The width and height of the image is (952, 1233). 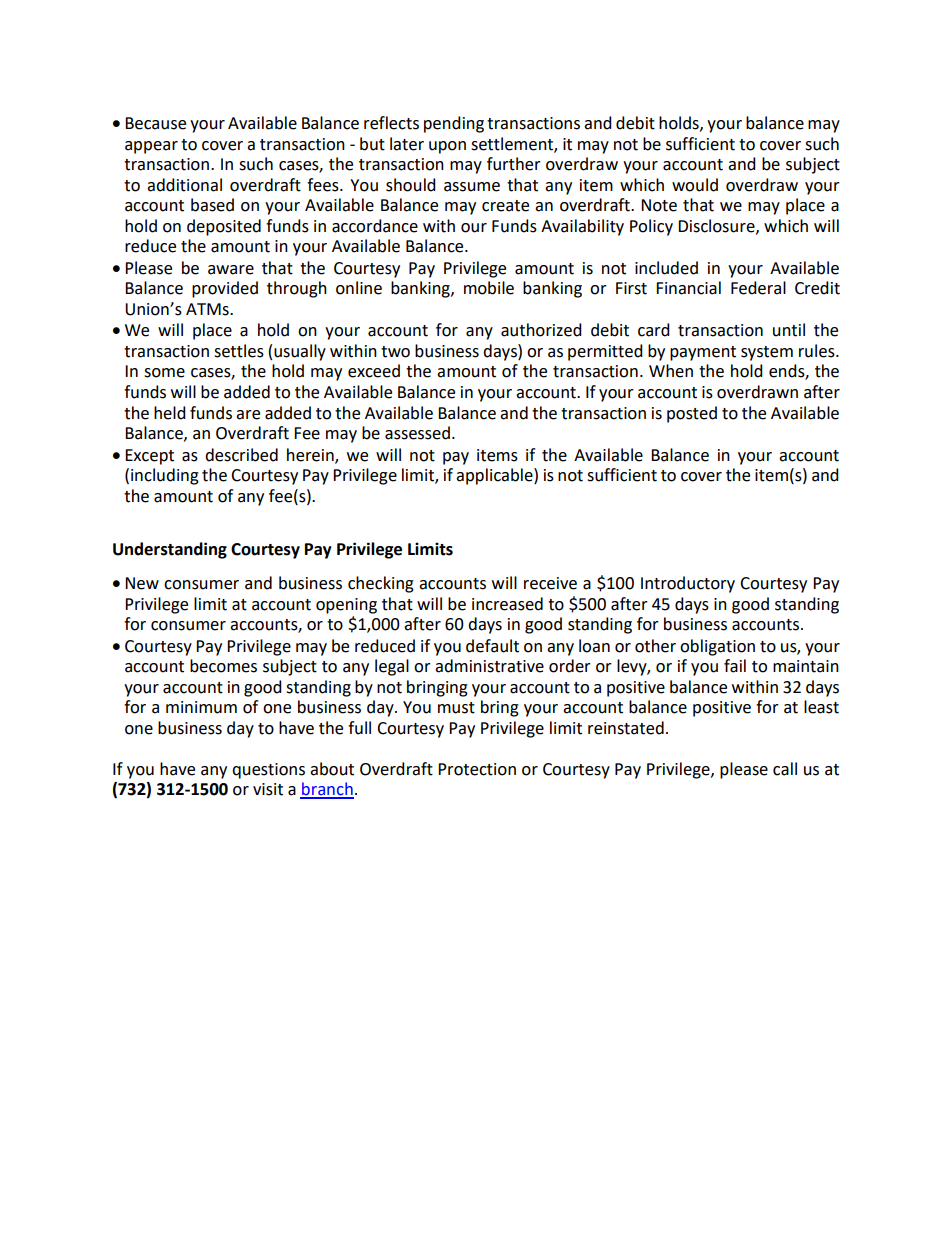 I want to click on appear, so click(x=151, y=147).
